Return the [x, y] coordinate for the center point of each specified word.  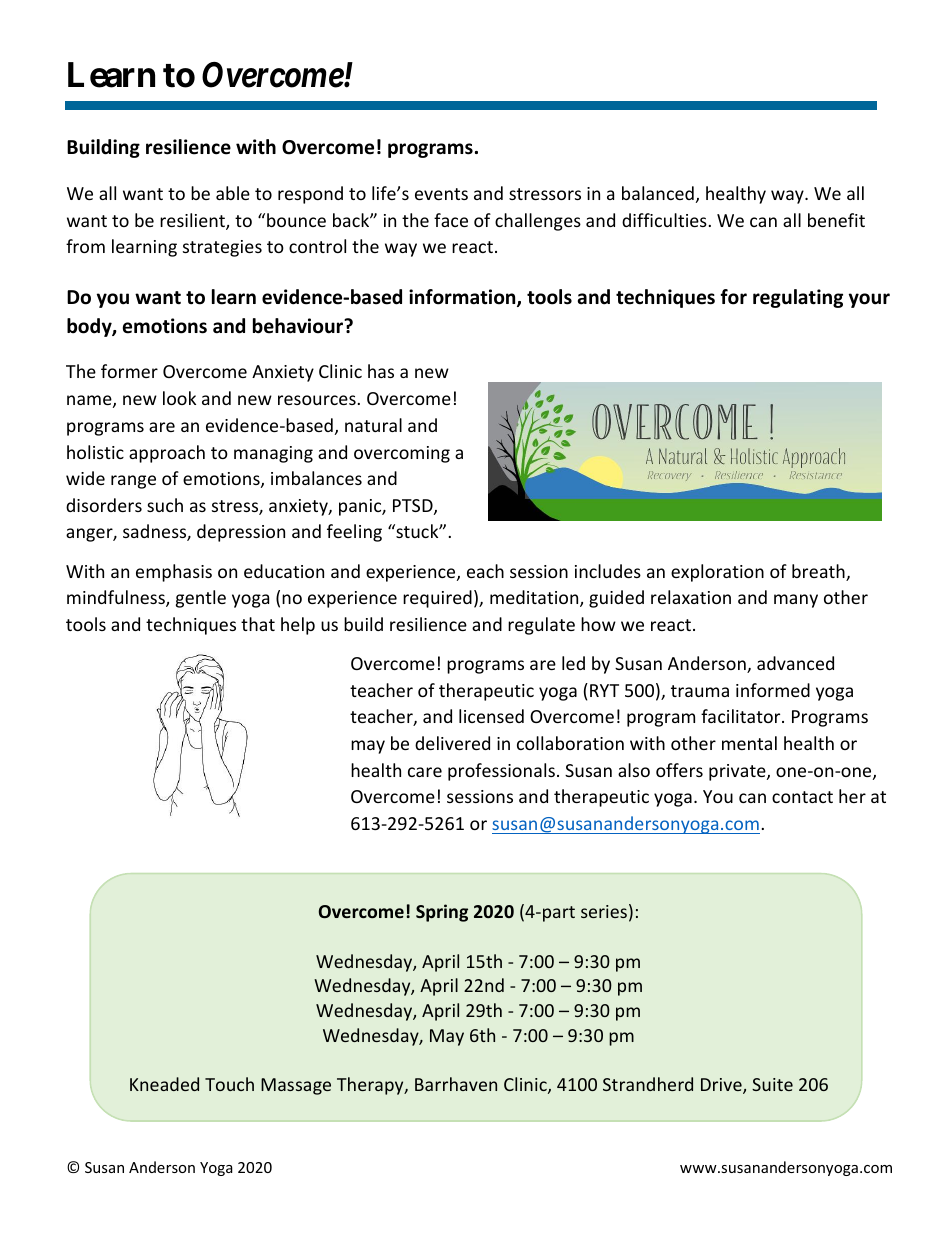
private [738, 772]
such [165, 505]
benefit [836, 220]
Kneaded [164, 1084]
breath [819, 572]
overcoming [402, 454]
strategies [222, 248]
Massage [296, 1086]
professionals [501, 772]
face [451, 220]
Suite [772, 1084]
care [425, 772]
